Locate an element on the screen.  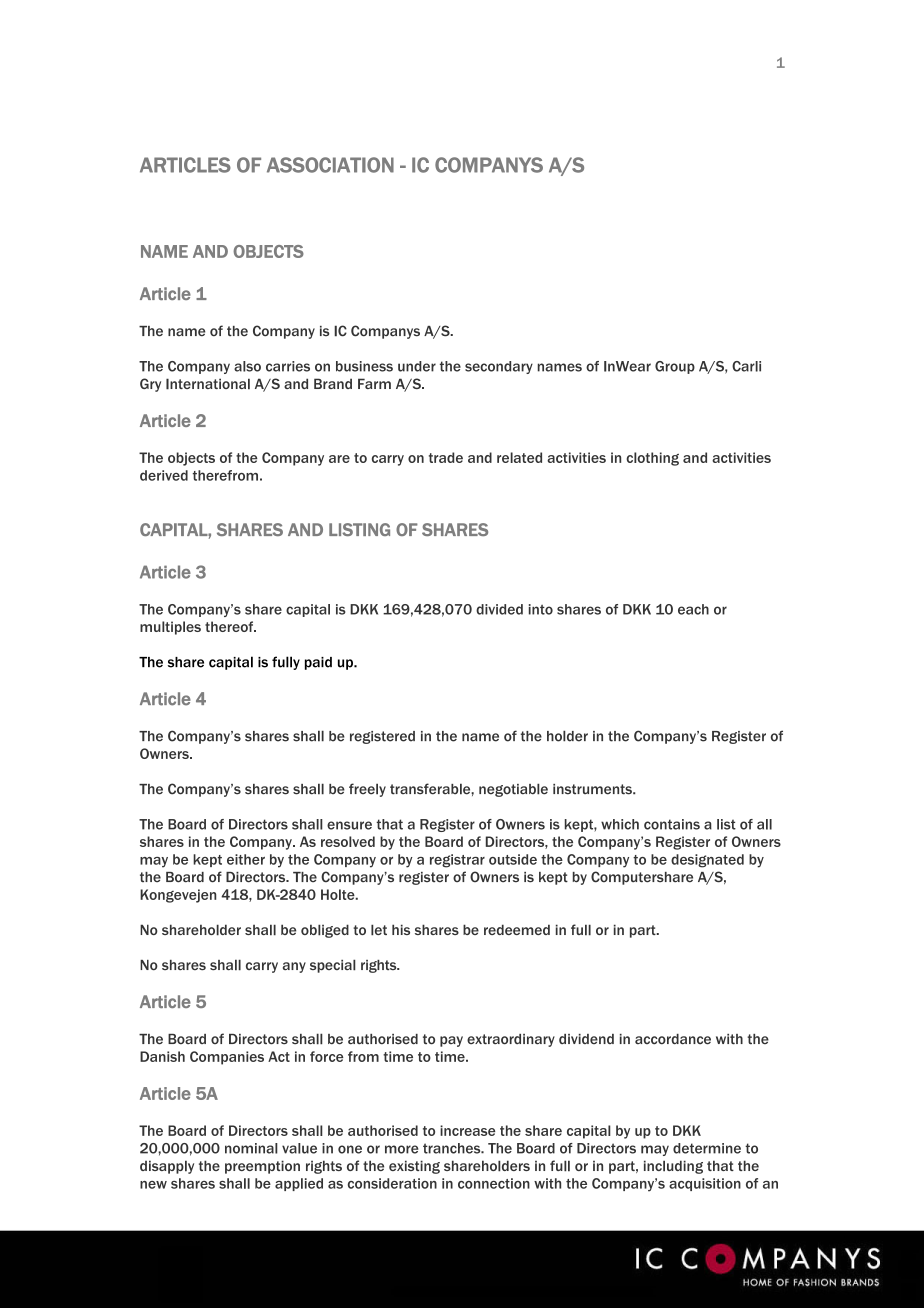
International is located at coordinates (208, 384).
